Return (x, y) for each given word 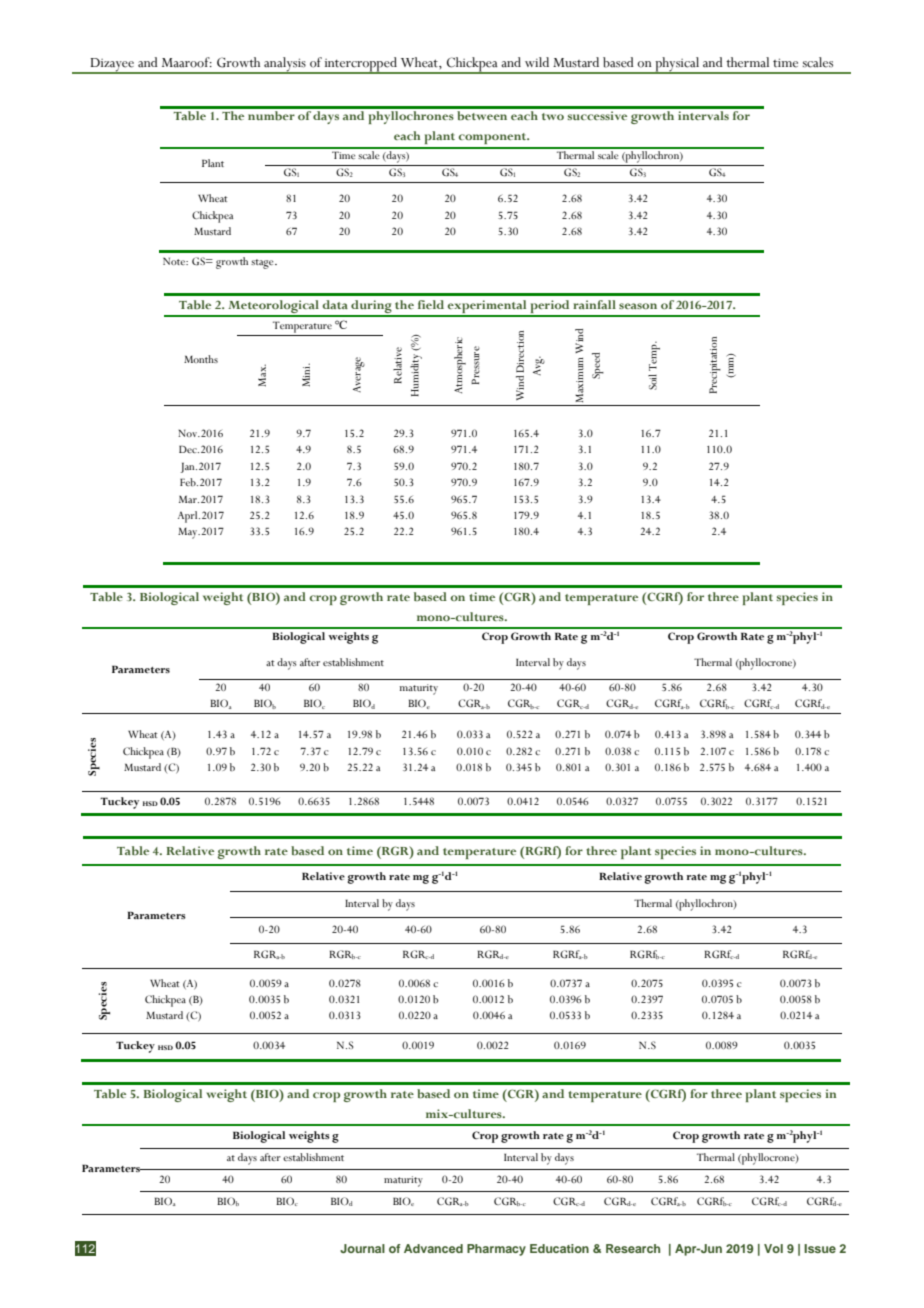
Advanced (433, 1248)
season (638, 306)
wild (537, 62)
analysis (285, 65)
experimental (487, 308)
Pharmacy (496, 1250)
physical (677, 65)
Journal (362, 1248)
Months (201, 359)
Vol (773, 1248)
